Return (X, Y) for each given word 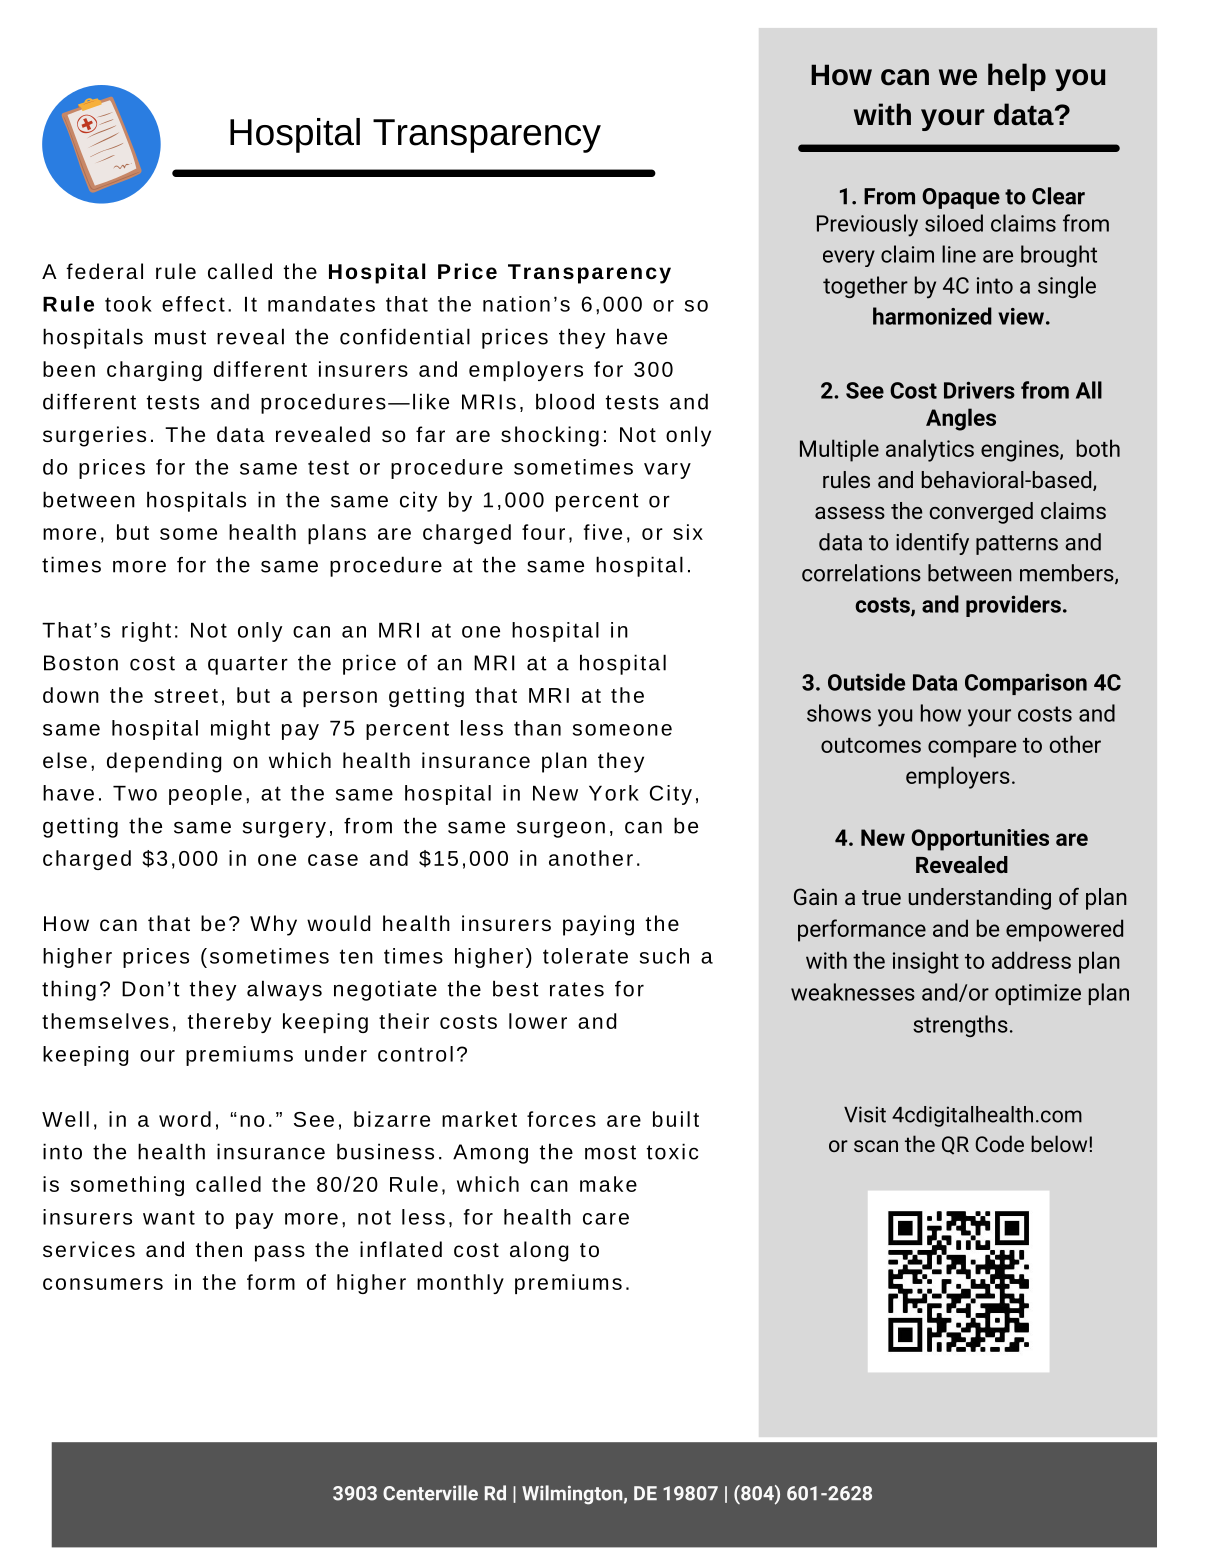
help (1017, 77)
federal (104, 271)
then (219, 1249)
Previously (867, 225)
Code (999, 1143)
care (606, 1219)
